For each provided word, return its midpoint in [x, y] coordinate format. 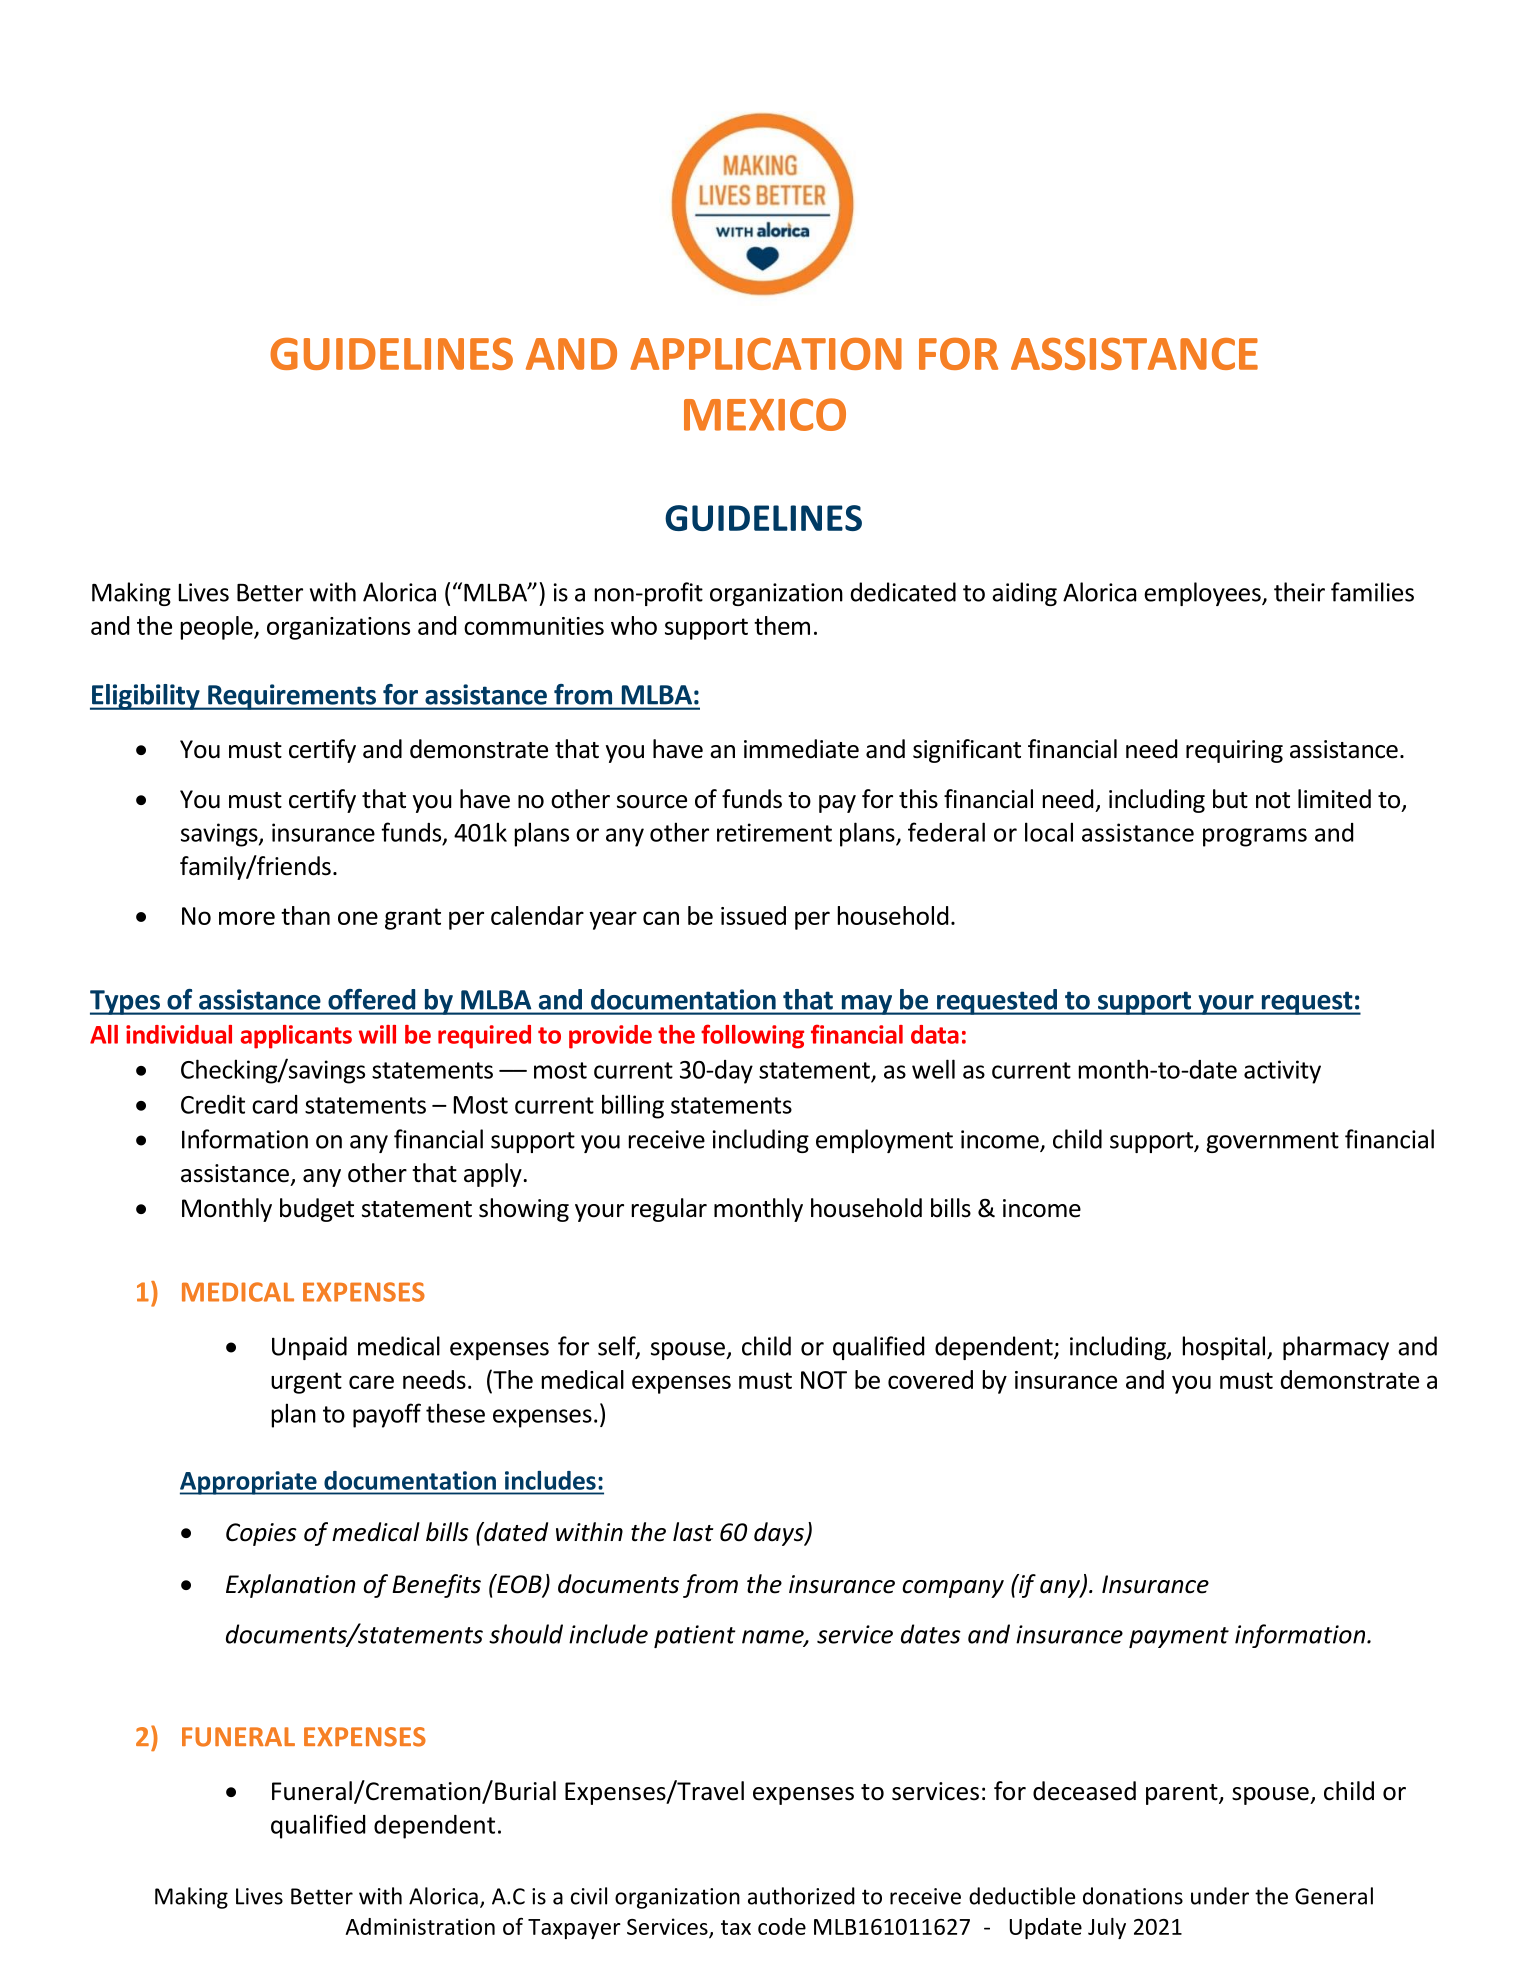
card [274, 1104]
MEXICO [765, 414]
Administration [420, 1926]
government [1272, 1142]
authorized [801, 1896]
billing [633, 1106]
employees [1203, 594]
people [218, 628]
